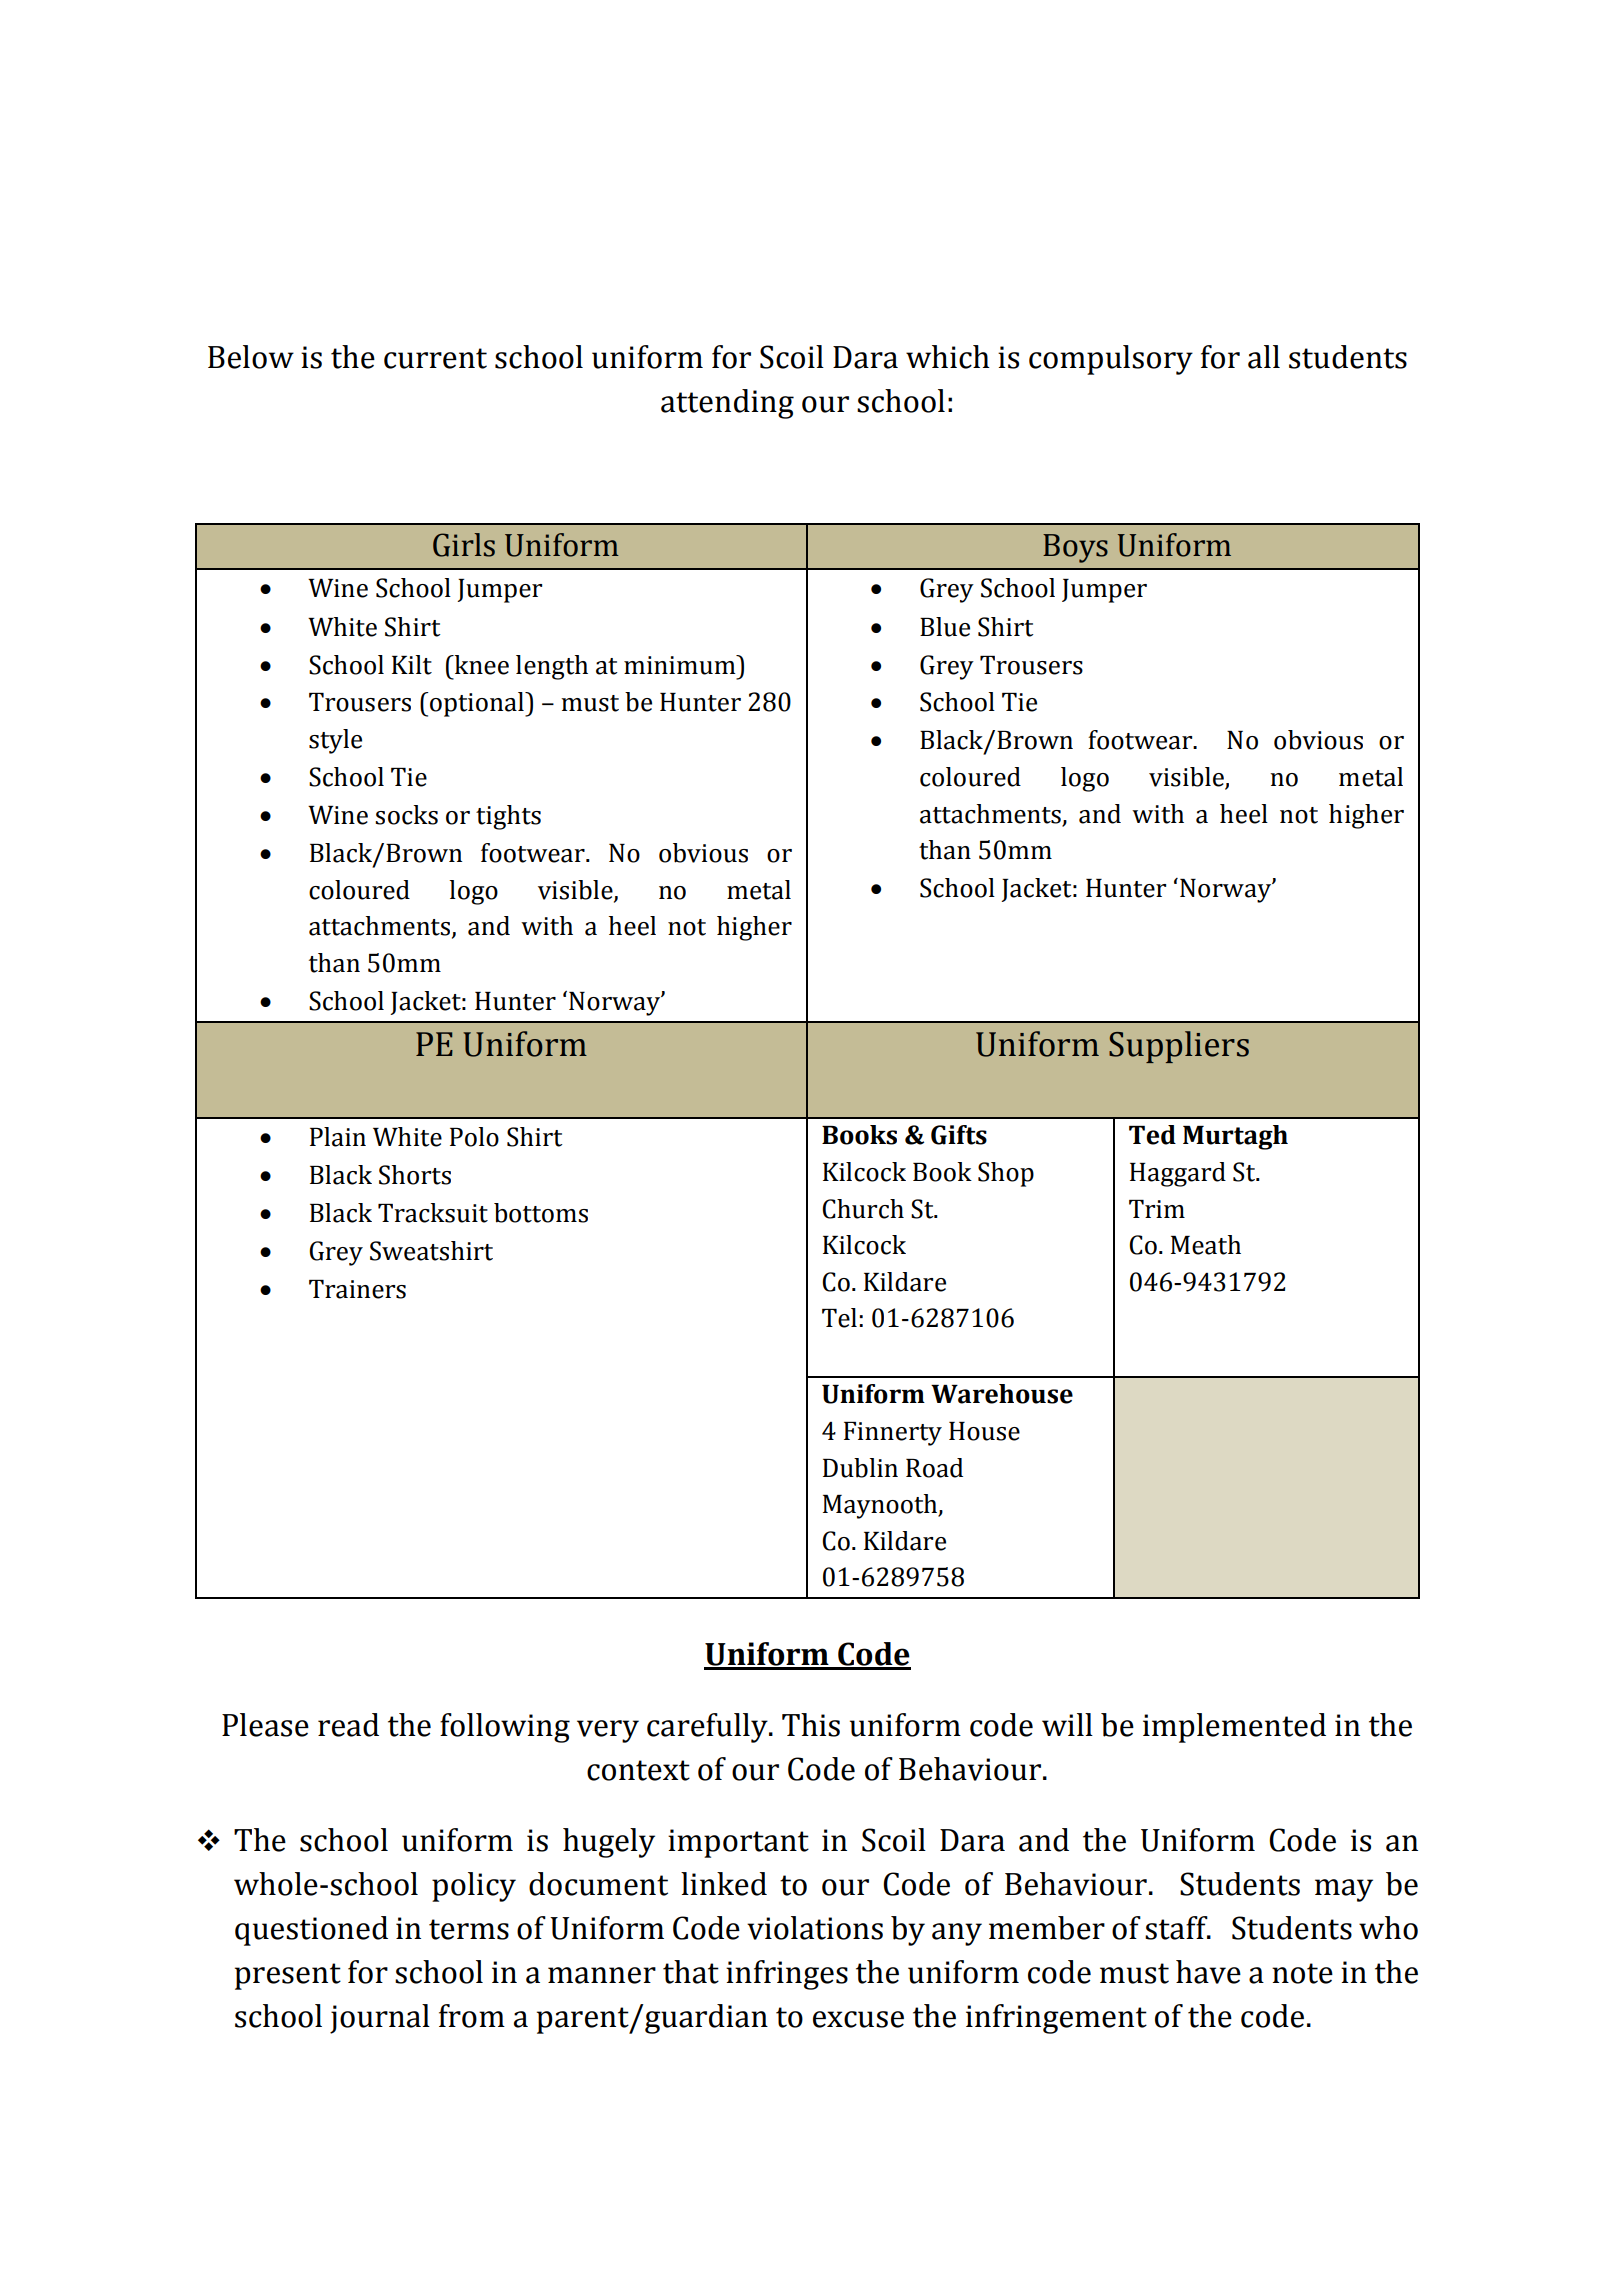  What do you see at coordinates (1111, 360) in the screenshot?
I see `compulsory` at bounding box center [1111, 360].
